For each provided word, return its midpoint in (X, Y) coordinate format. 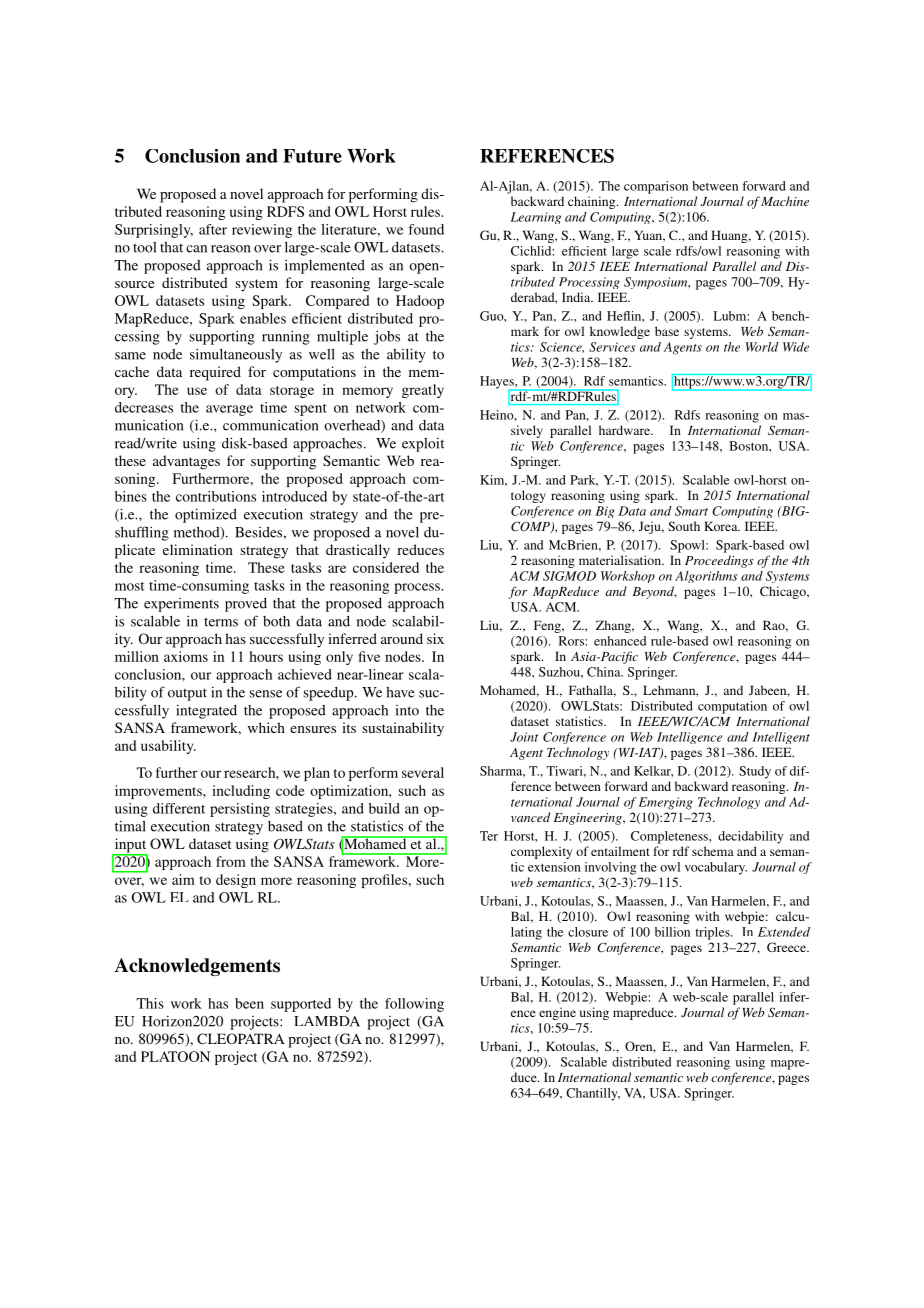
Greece (787, 947)
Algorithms (706, 577)
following (414, 1005)
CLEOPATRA (241, 1038)
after (213, 229)
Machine (785, 201)
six (435, 638)
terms (221, 622)
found (426, 229)
